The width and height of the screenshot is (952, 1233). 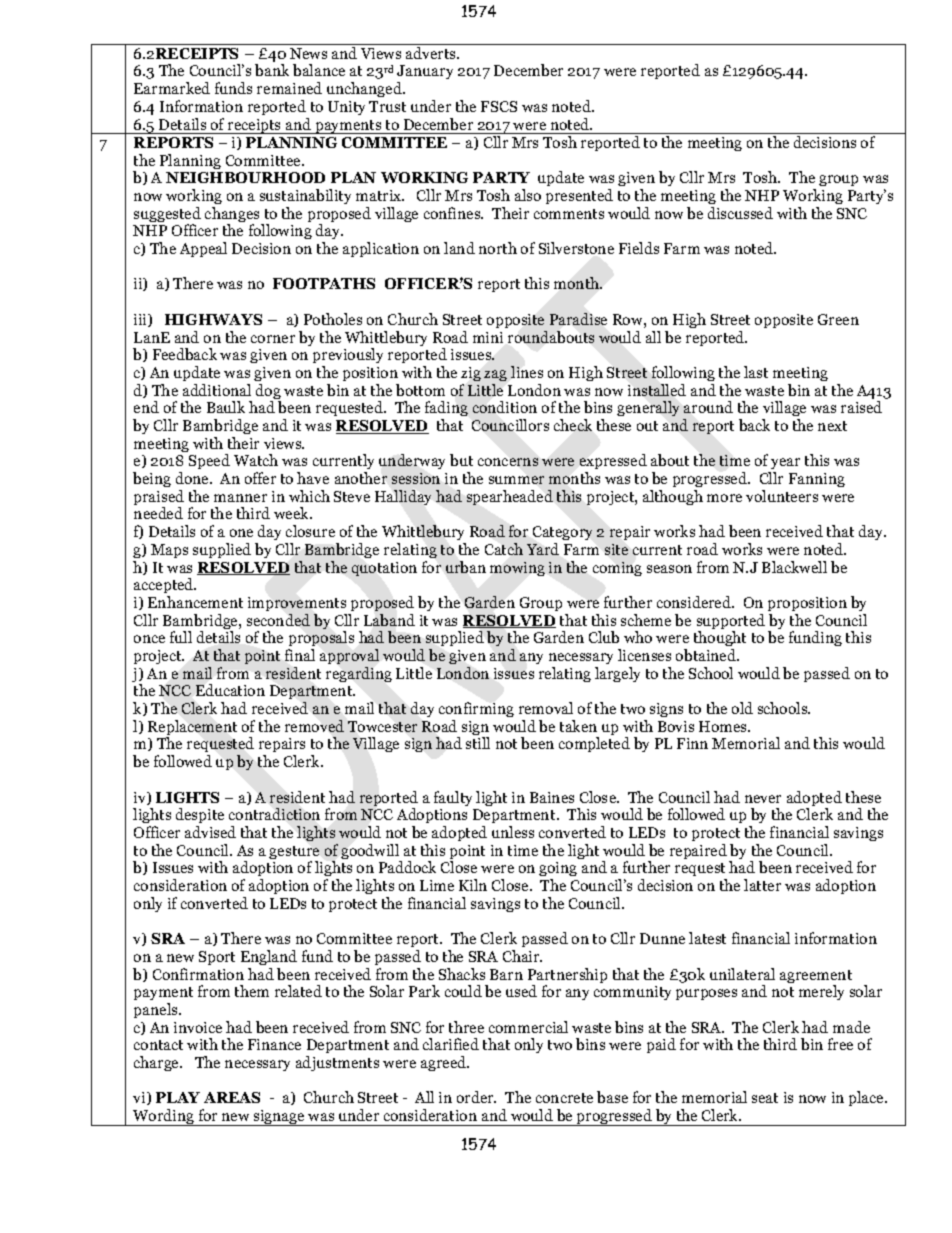 I want to click on Enhancement, so click(x=195, y=602).
